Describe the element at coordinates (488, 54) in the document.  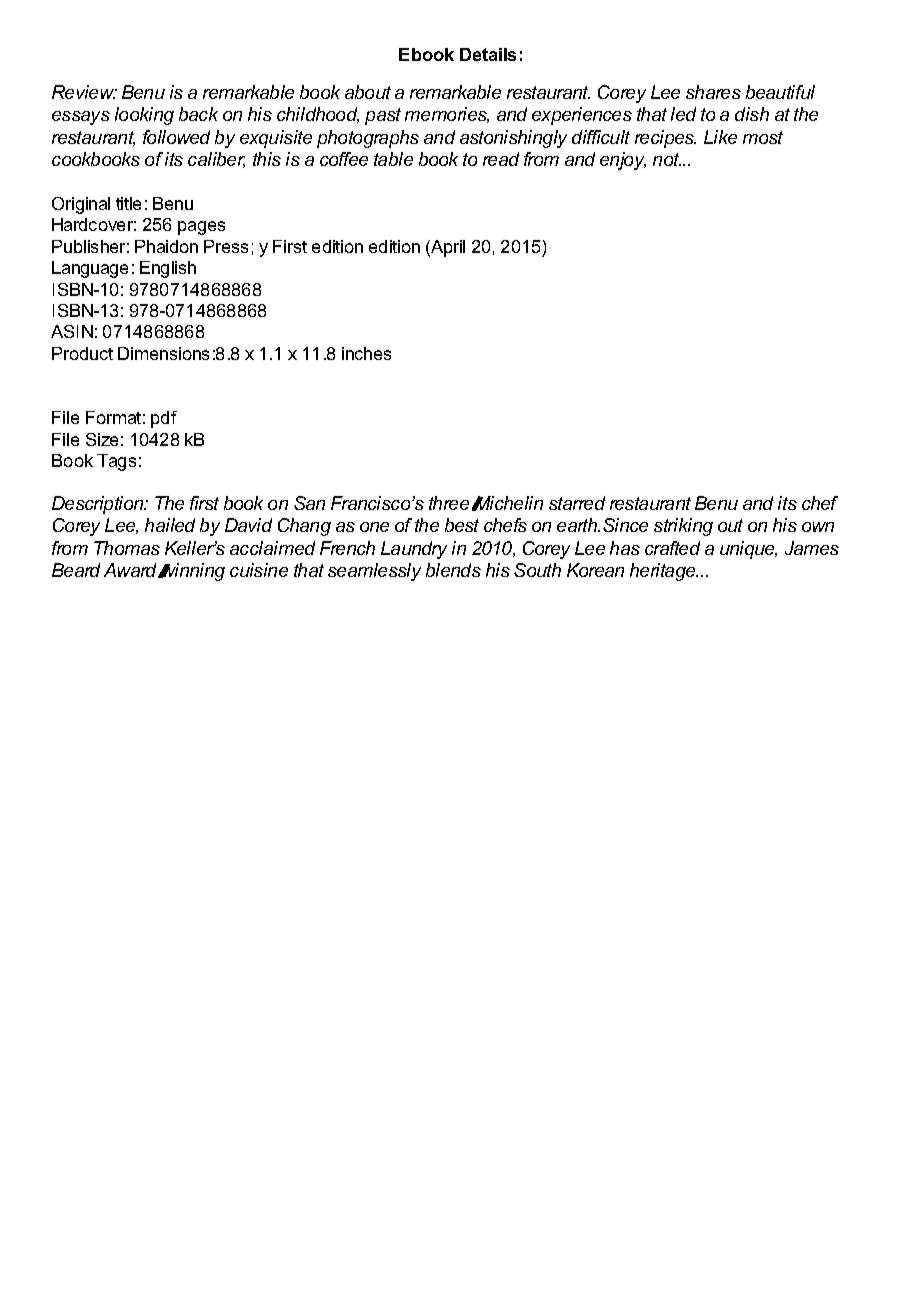
I see `Details` at that location.
